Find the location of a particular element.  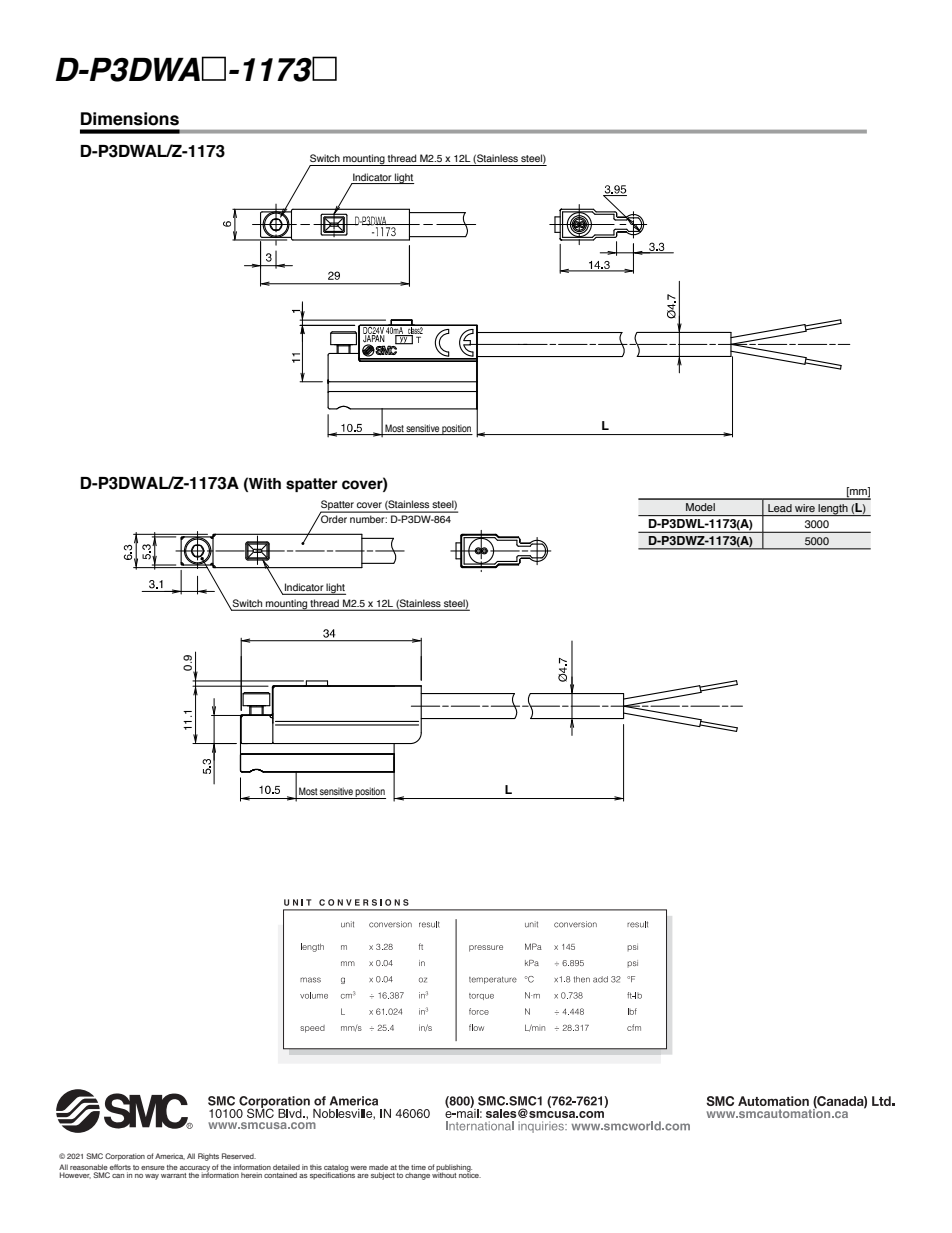

way is located at coordinates (152, 1177).
